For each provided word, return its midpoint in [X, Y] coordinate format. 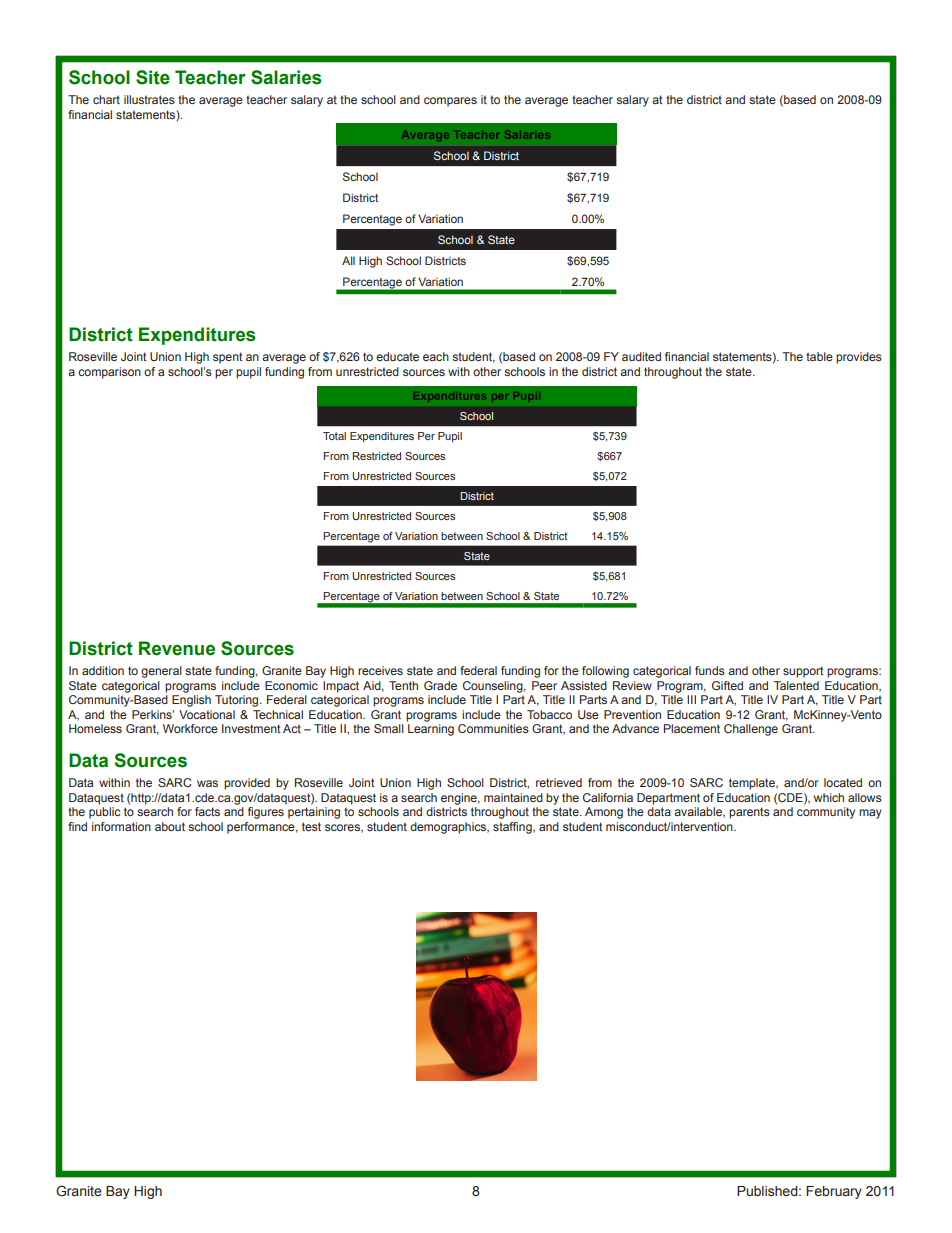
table [819, 356]
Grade [440, 685]
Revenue [177, 648]
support [803, 672]
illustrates [149, 99]
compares [450, 102]
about [170, 826]
